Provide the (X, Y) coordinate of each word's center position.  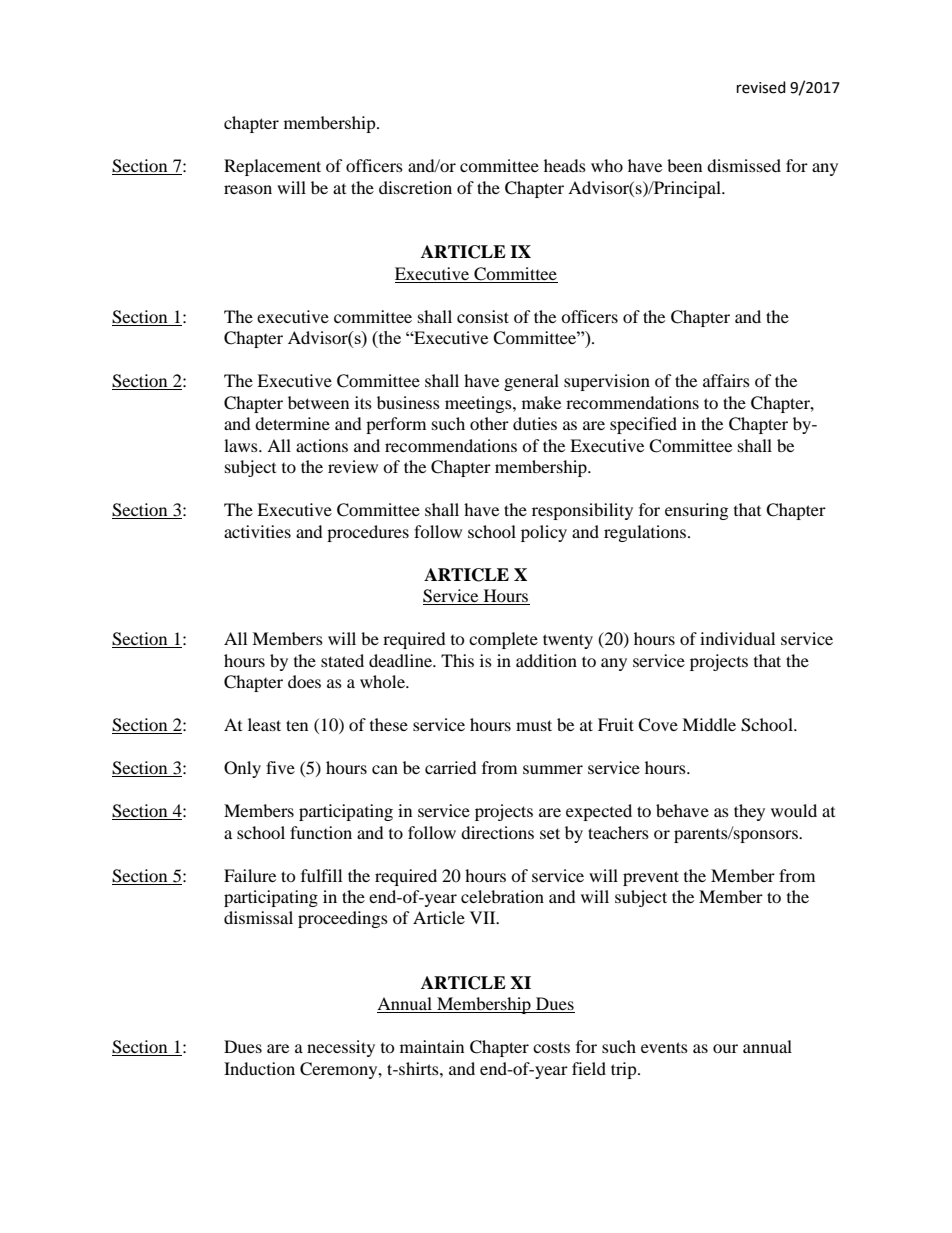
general (531, 382)
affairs (726, 380)
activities (257, 531)
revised (761, 87)
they (749, 812)
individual (737, 638)
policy (544, 533)
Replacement (272, 167)
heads (565, 165)
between (318, 402)
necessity (341, 1048)
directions (497, 832)
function (321, 832)
